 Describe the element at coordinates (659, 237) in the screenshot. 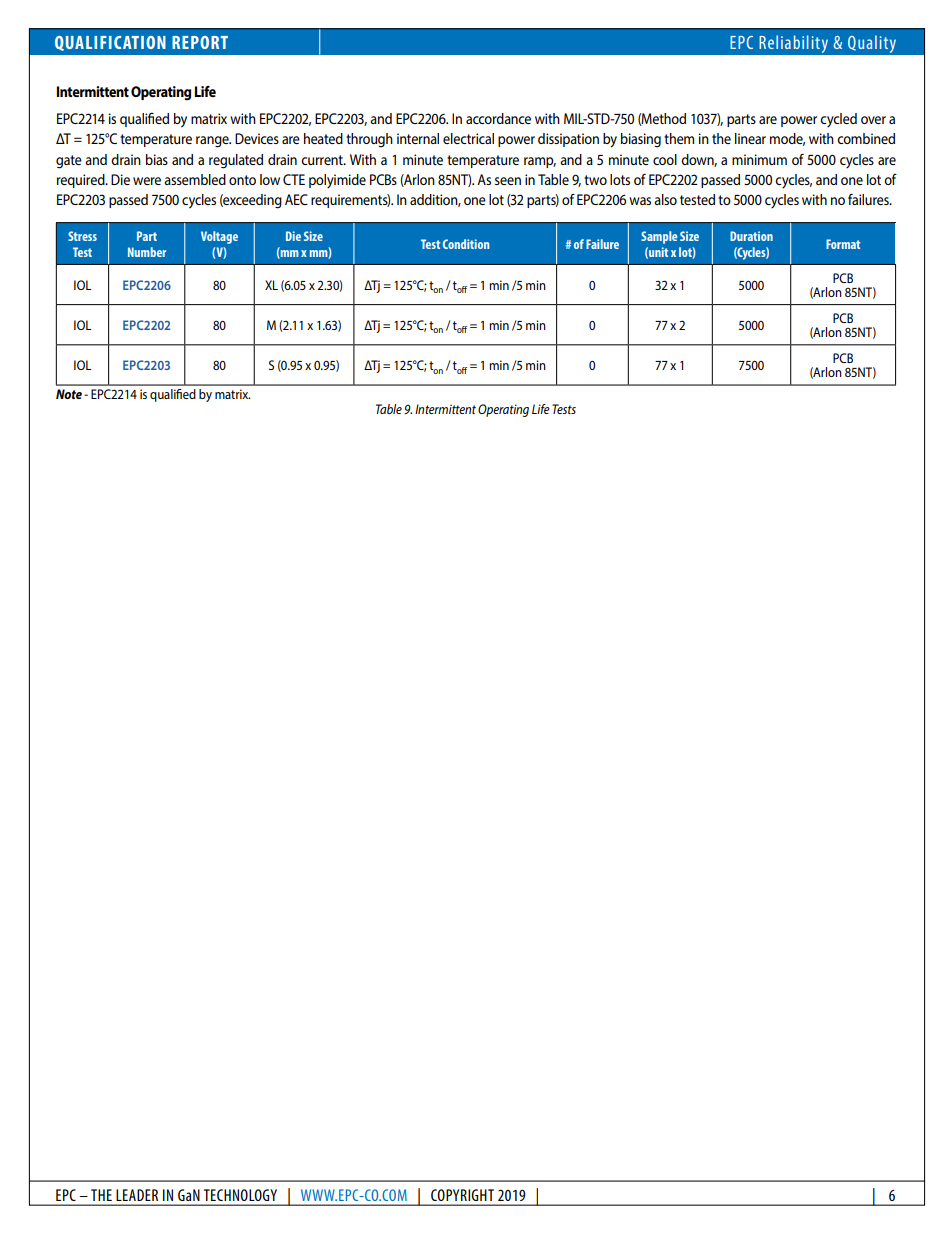

I see `Sample` at that location.
